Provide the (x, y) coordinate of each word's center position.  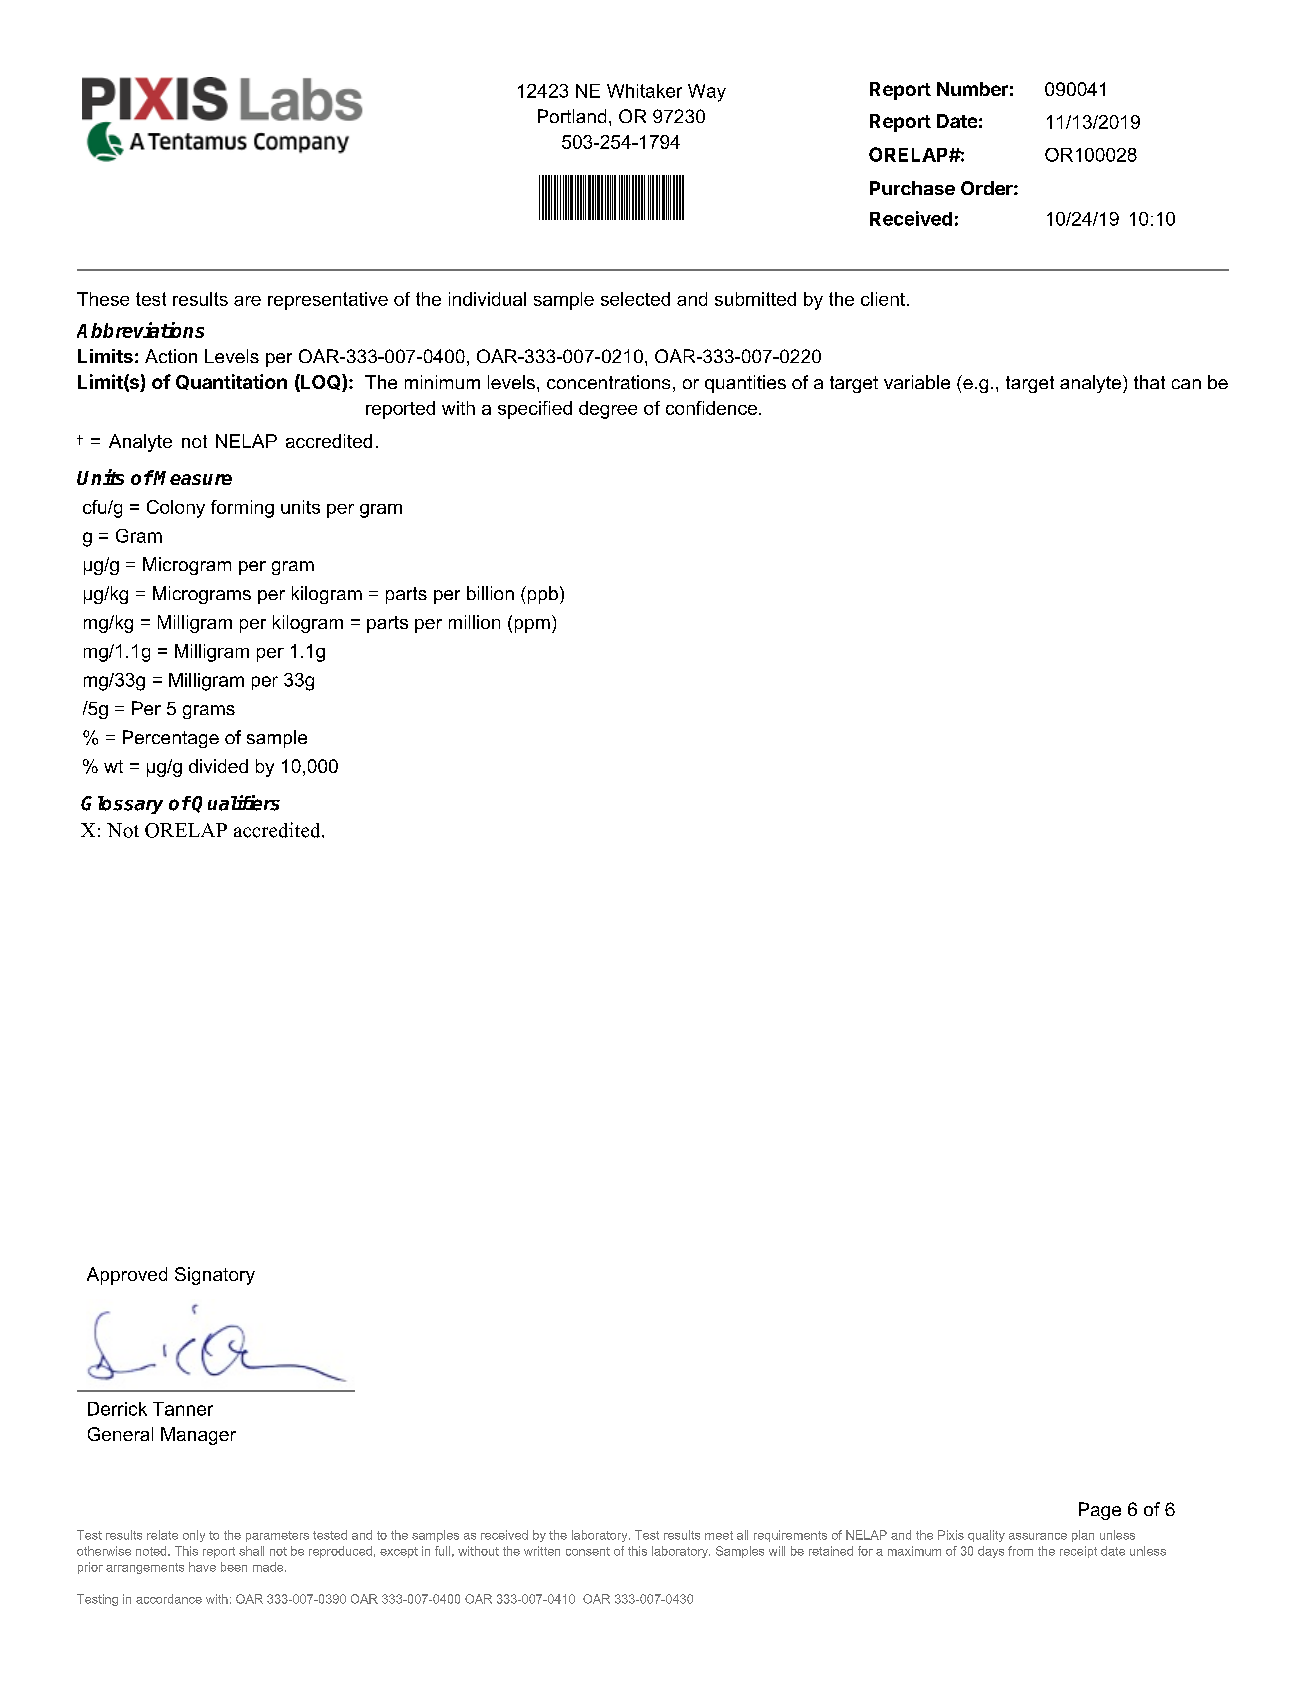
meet (719, 1535)
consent (588, 1551)
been (234, 1567)
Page (1100, 1511)
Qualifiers (236, 804)
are (247, 301)
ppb (541, 595)
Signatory (215, 1276)
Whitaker (644, 91)
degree (608, 410)
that (1149, 382)
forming (242, 509)
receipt (1078, 1552)
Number (972, 89)
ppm (532, 626)
